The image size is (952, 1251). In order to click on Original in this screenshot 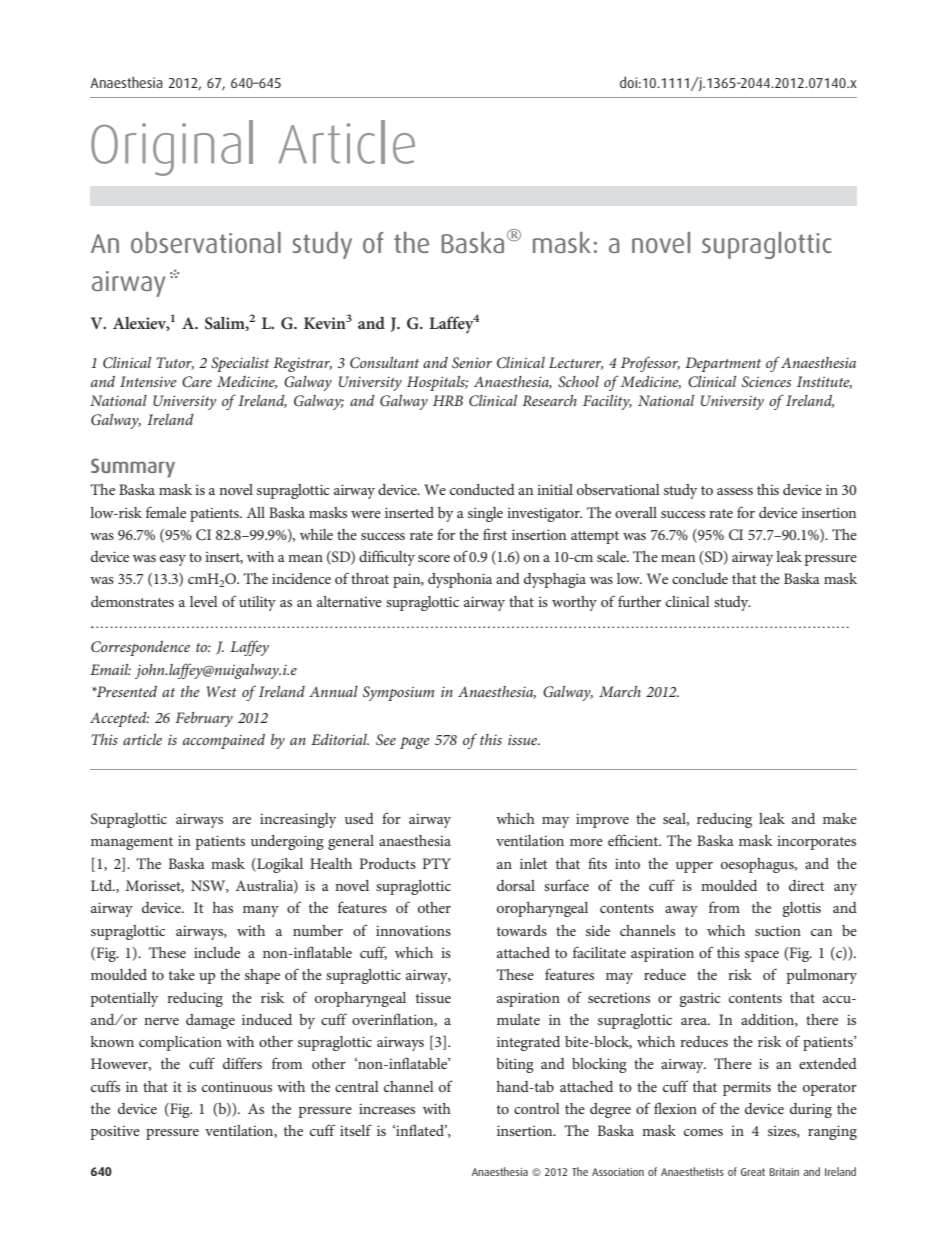, I will do `click(172, 148)`.
